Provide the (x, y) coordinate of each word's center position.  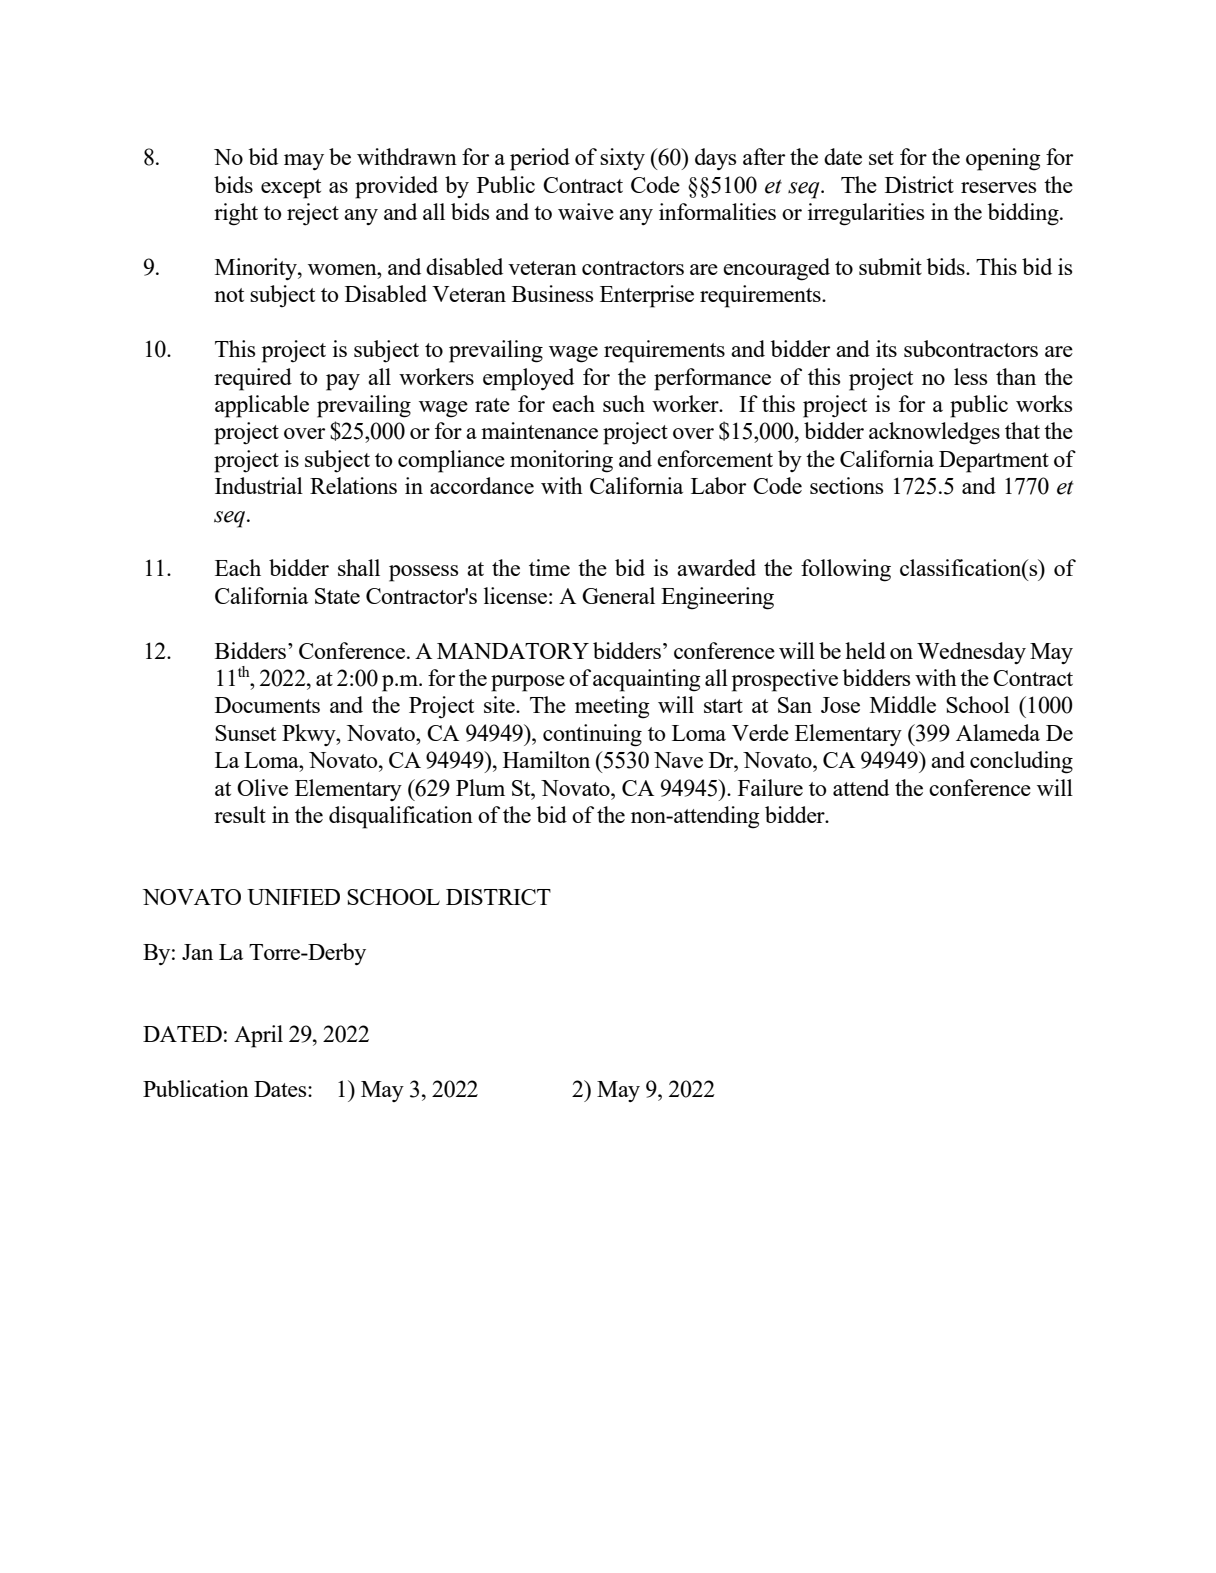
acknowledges (934, 433)
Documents (267, 705)
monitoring (561, 461)
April (258, 1036)
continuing (592, 735)
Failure (770, 787)
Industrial (259, 485)
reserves (998, 187)
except (291, 189)
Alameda (998, 732)
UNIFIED (293, 897)
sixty (622, 159)
